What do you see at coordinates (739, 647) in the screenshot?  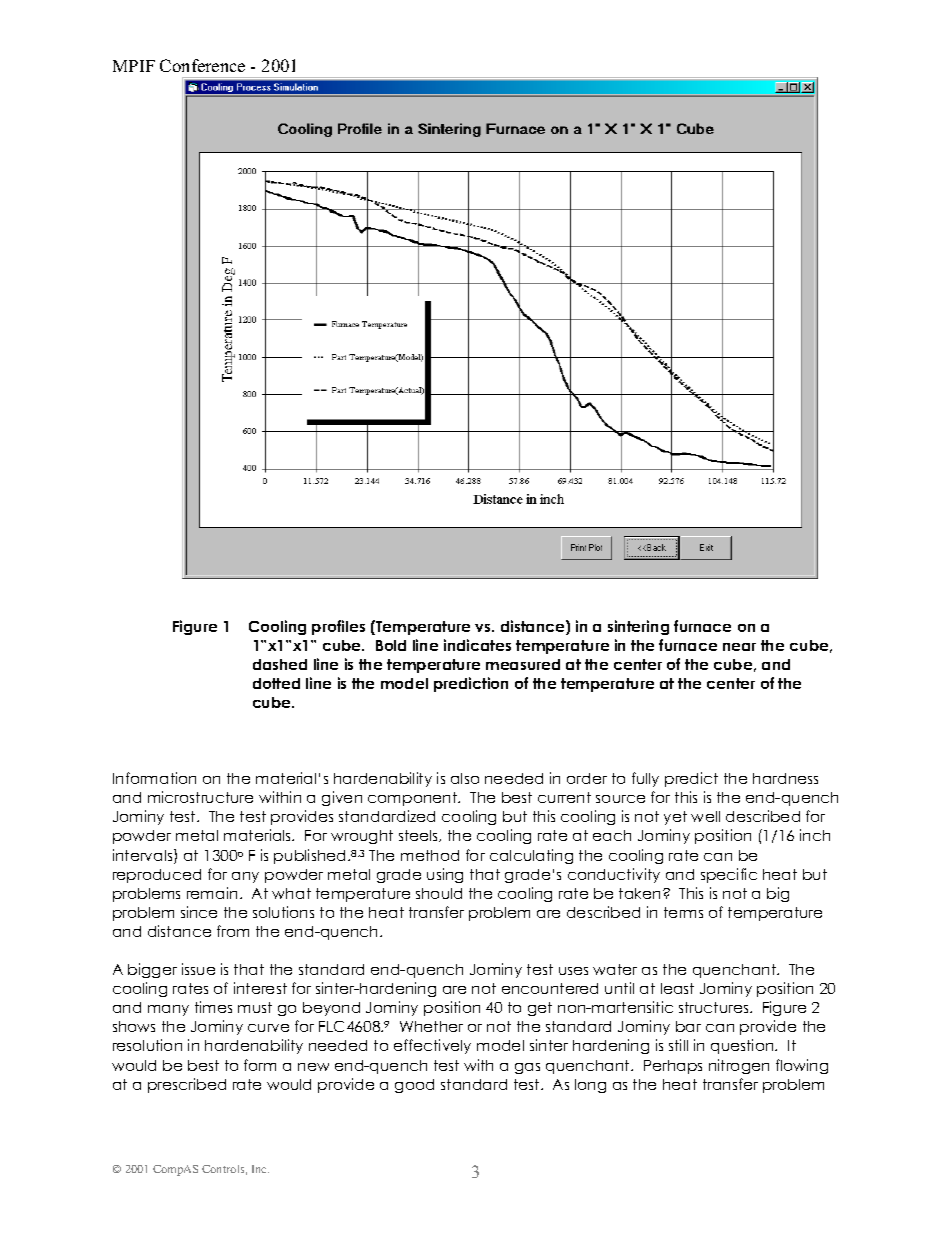 I see `near` at bounding box center [739, 647].
